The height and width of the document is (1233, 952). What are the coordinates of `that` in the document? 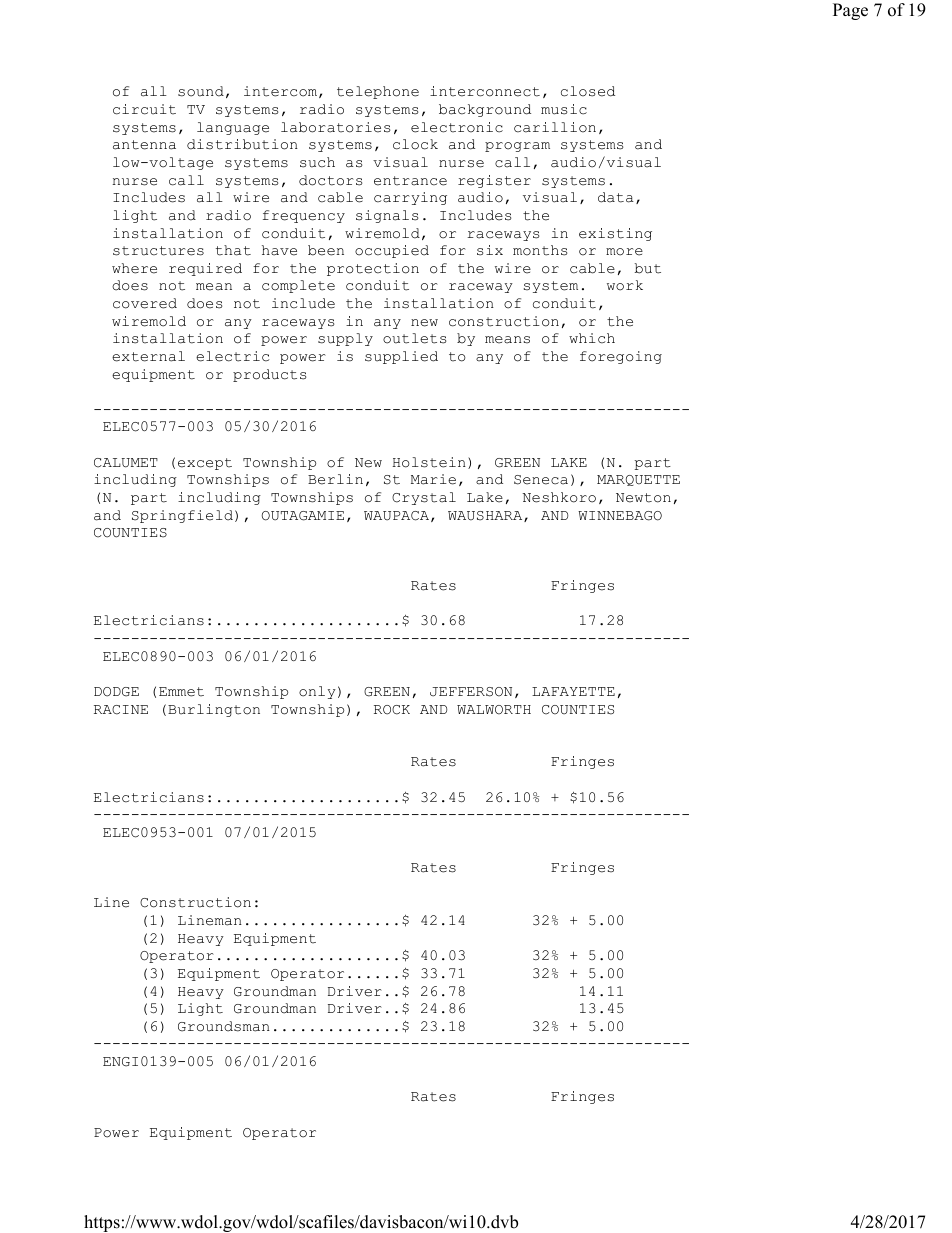 It's located at (233, 250).
